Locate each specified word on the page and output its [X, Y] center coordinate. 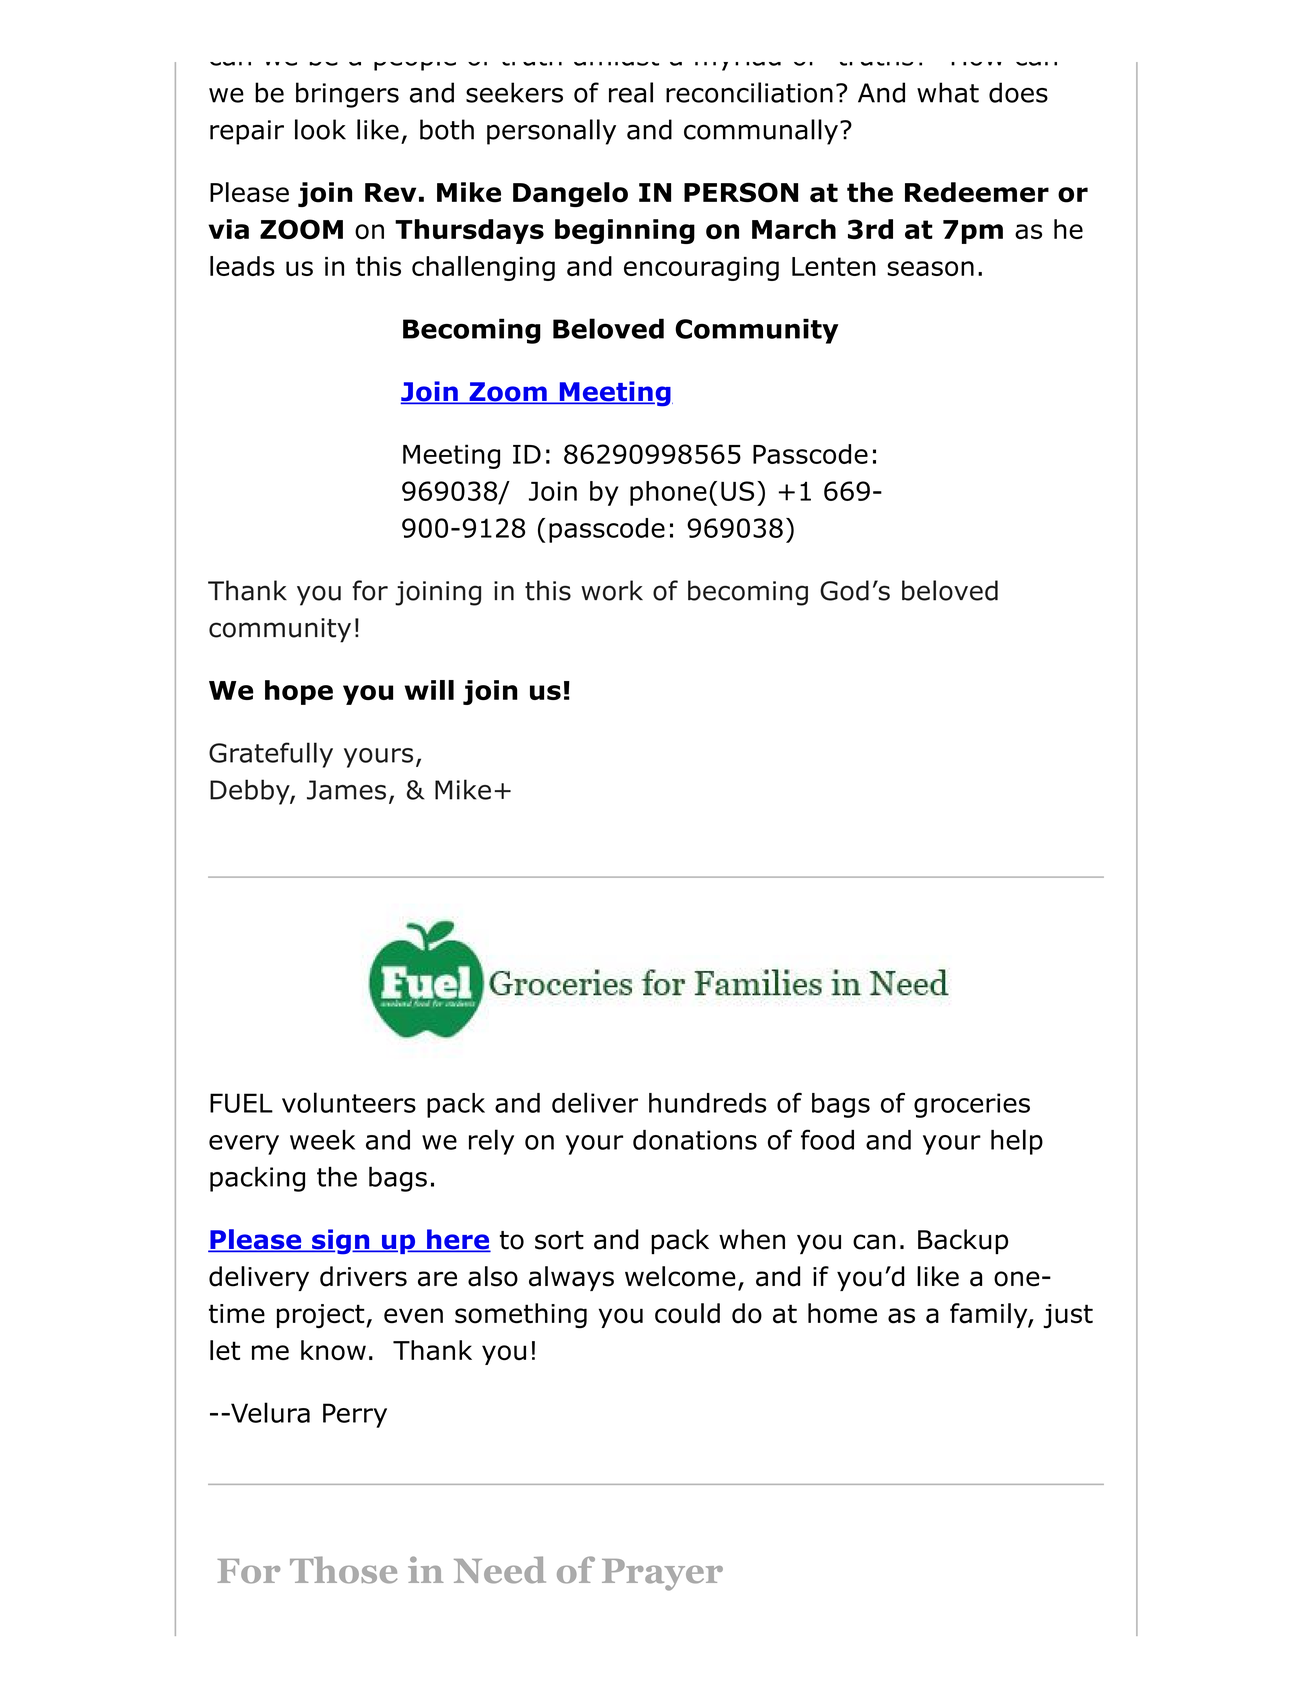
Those [343, 1570]
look [320, 129]
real [631, 92]
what [948, 92]
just [1068, 1316]
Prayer [662, 1575]
